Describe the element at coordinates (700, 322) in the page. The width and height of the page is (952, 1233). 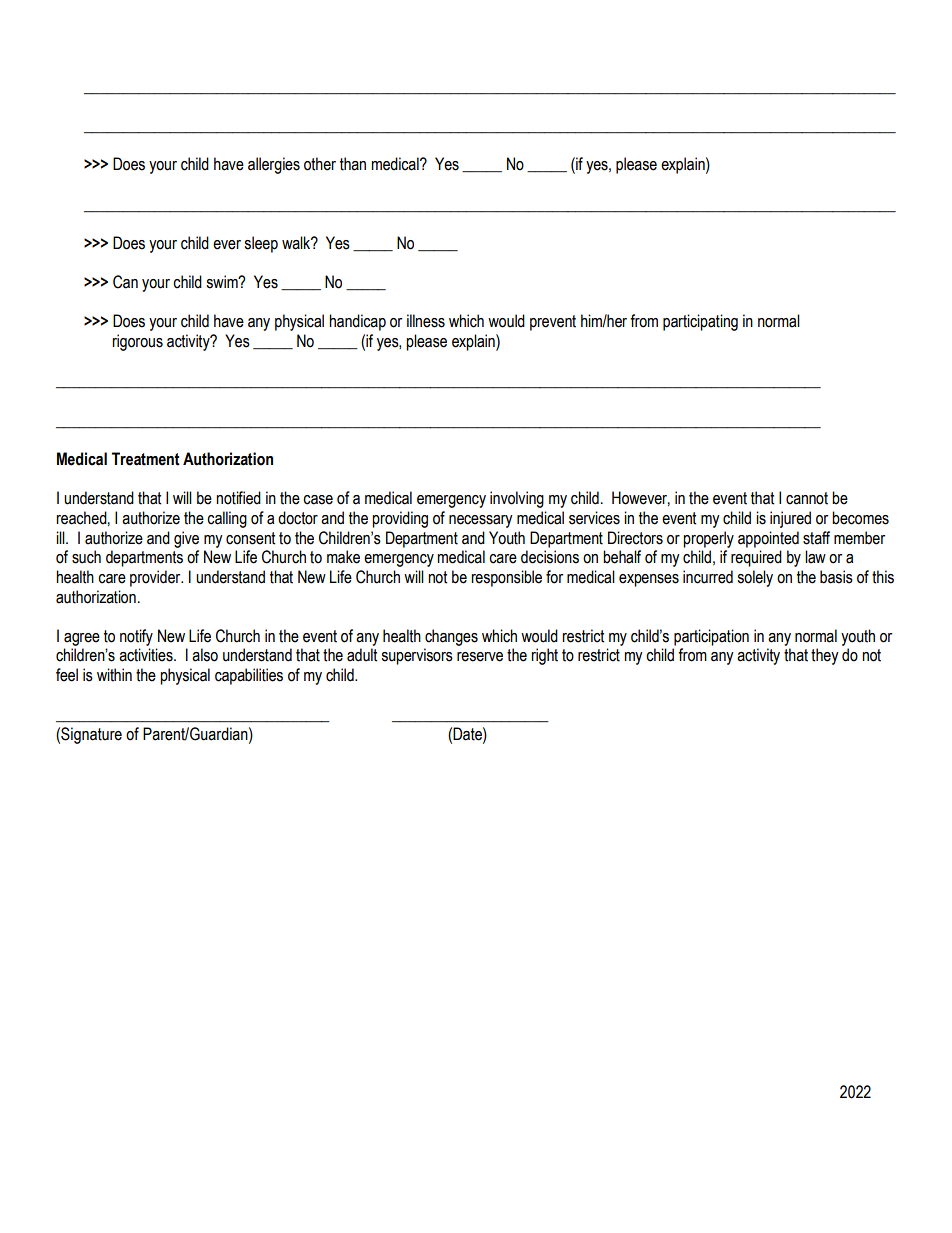
I see `participating` at that location.
